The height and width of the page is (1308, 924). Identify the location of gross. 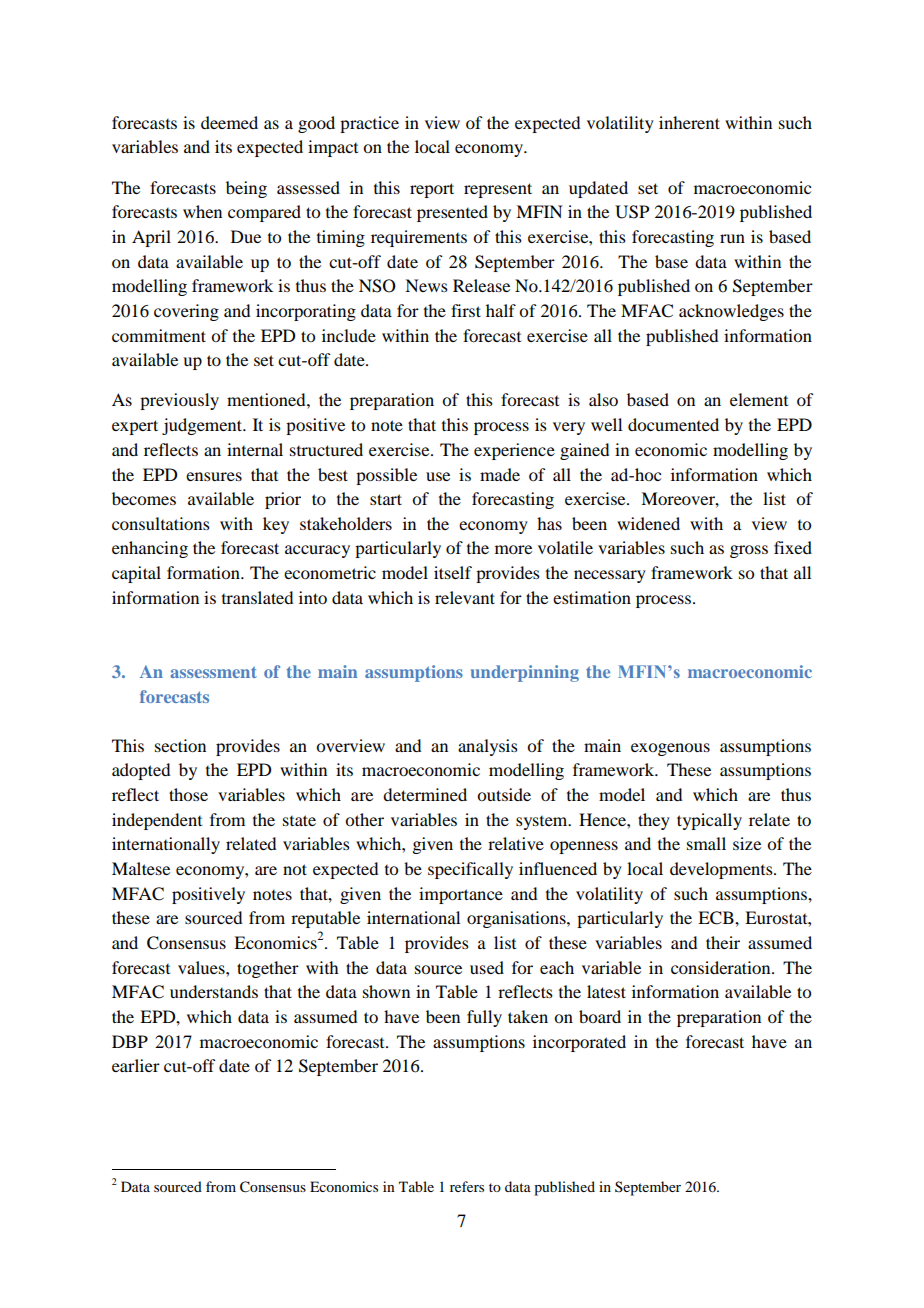
(749, 551).
